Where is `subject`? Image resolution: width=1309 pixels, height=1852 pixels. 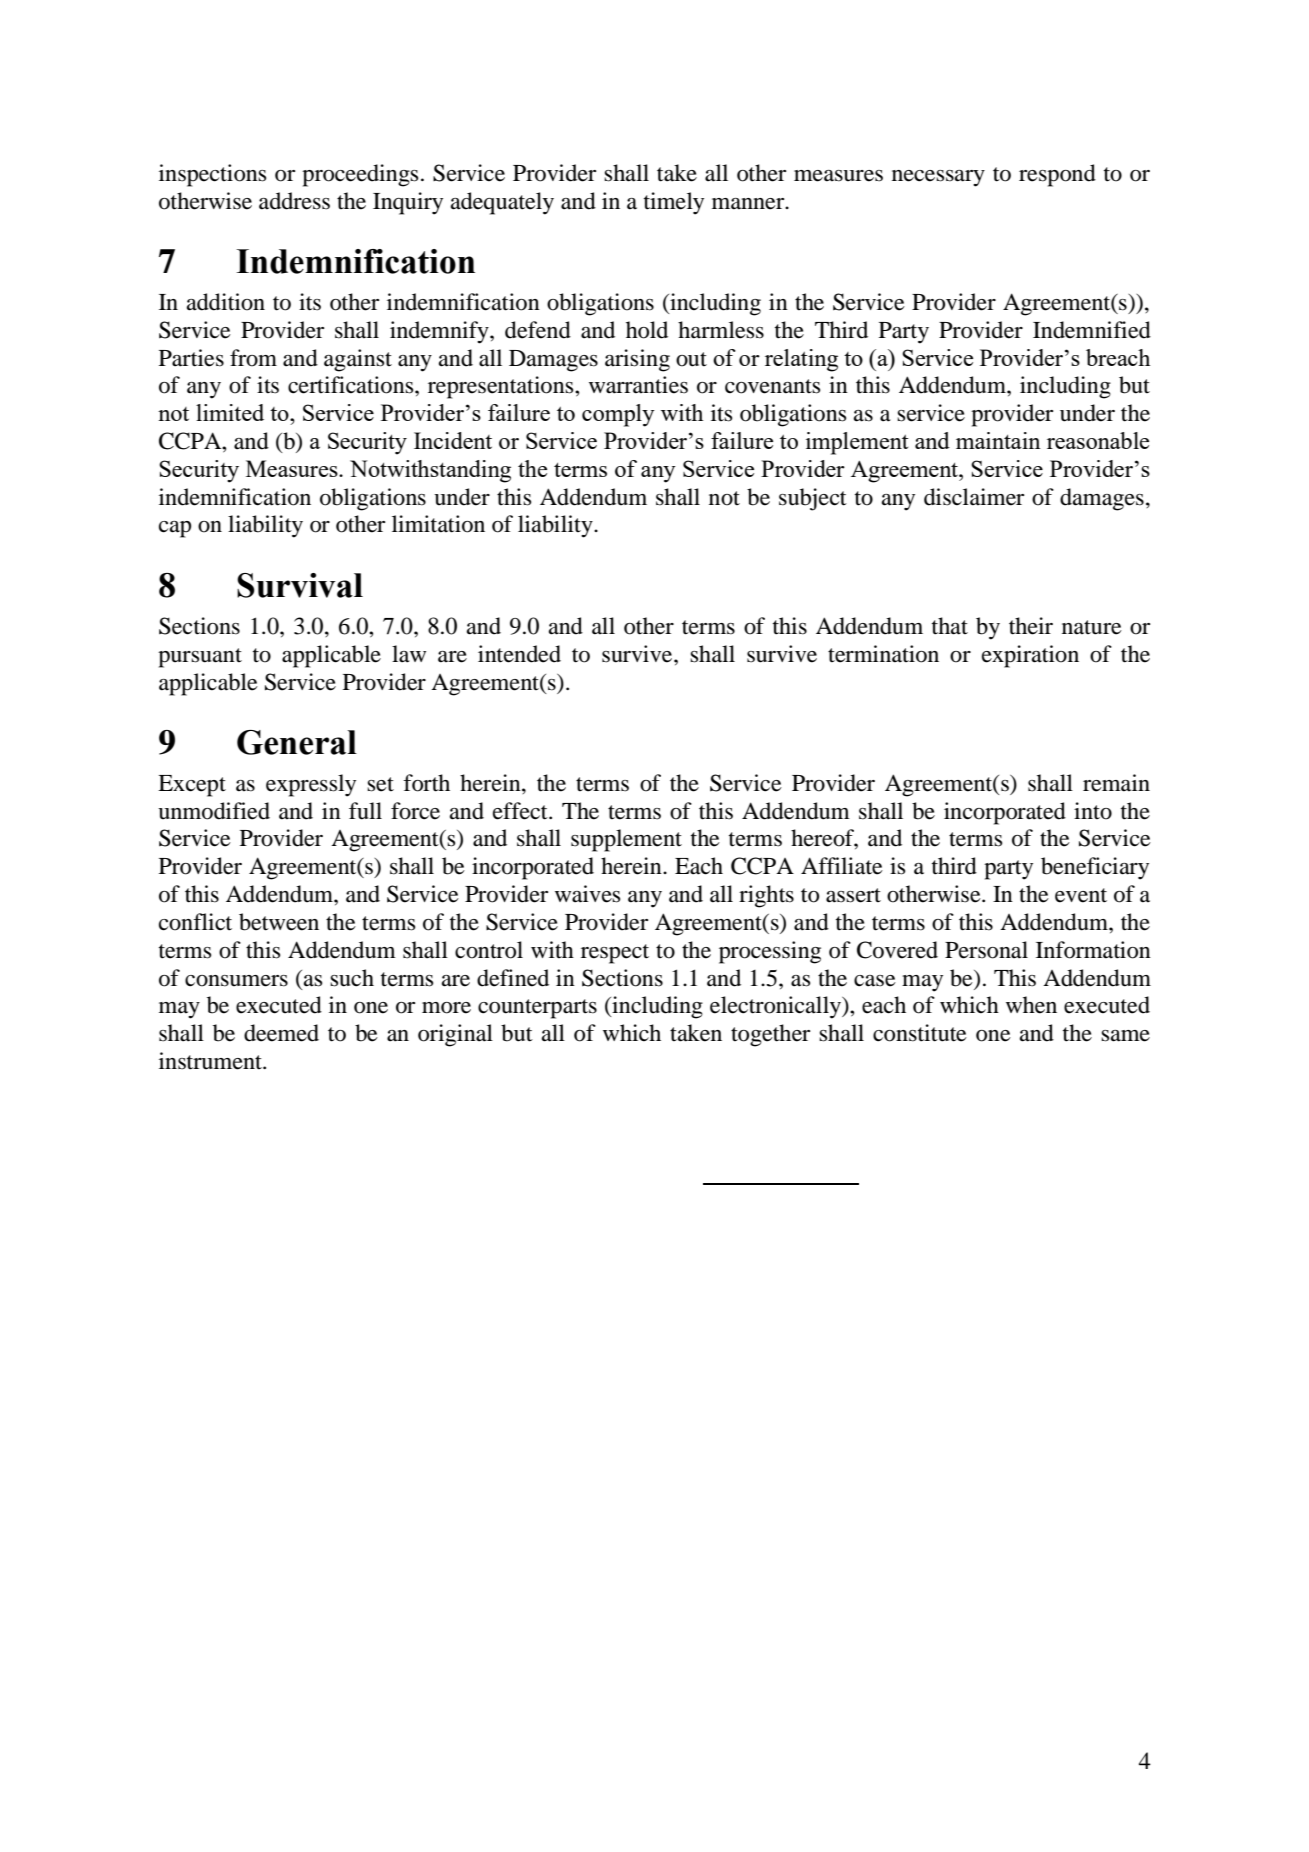 subject is located at coordinates (813, 499).
